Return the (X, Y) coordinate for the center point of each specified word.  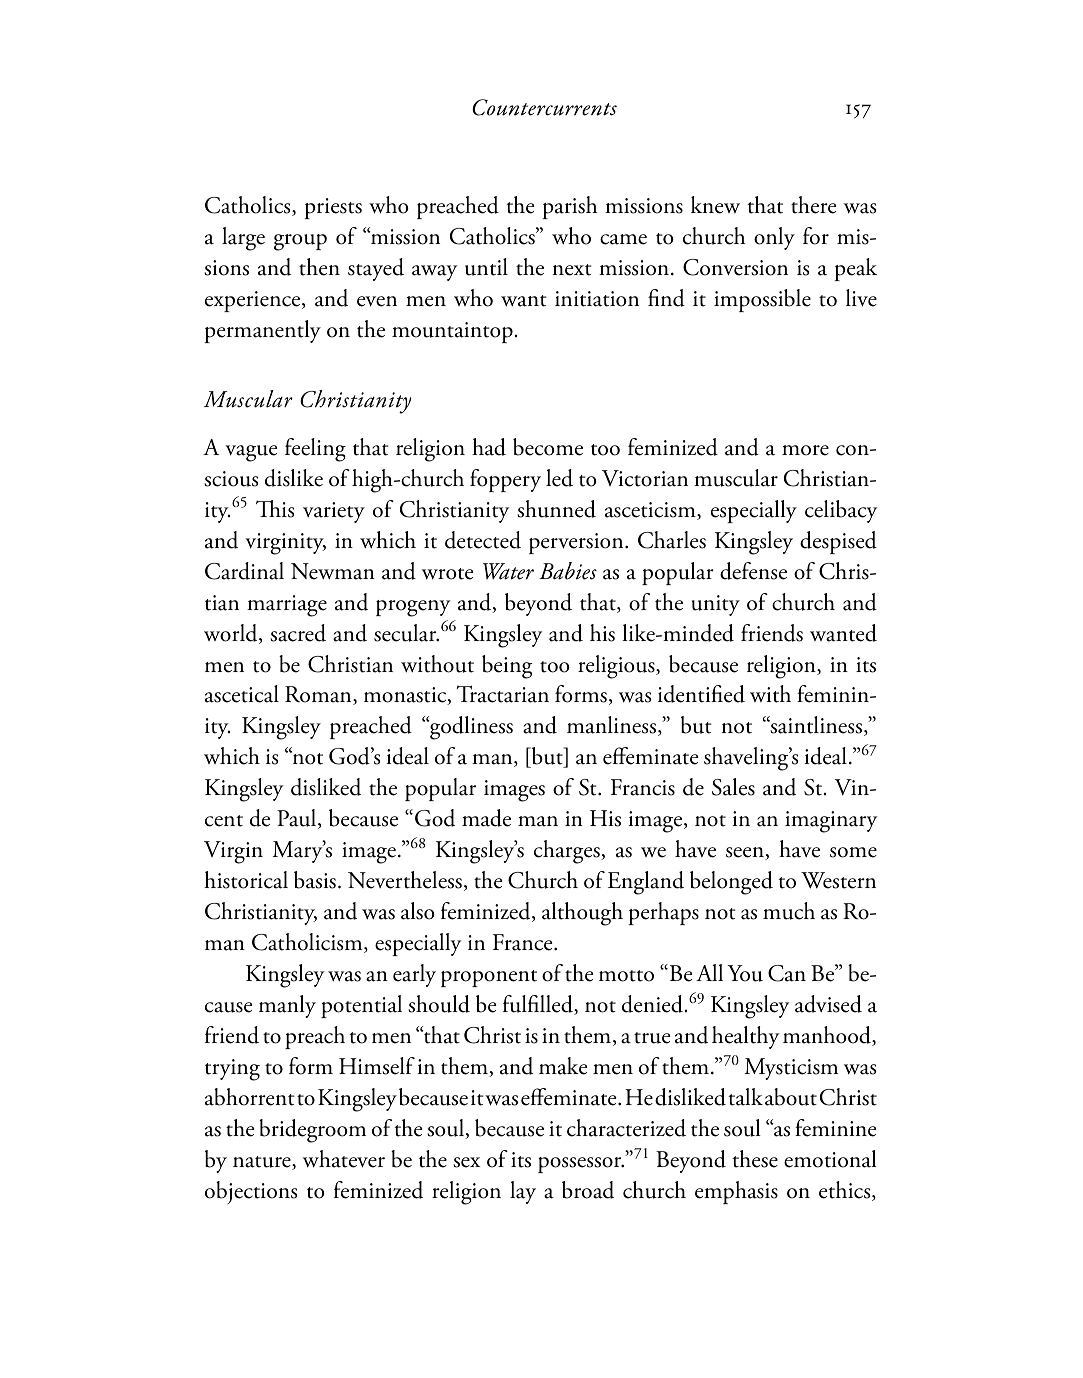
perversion (577, 543)
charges (568, 852)
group (300, 242)
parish (570, 207)
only (774, 238)
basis (315, 880)
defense (753, 571)
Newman (333, 571)
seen (746, 853)
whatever (344, 1159)
